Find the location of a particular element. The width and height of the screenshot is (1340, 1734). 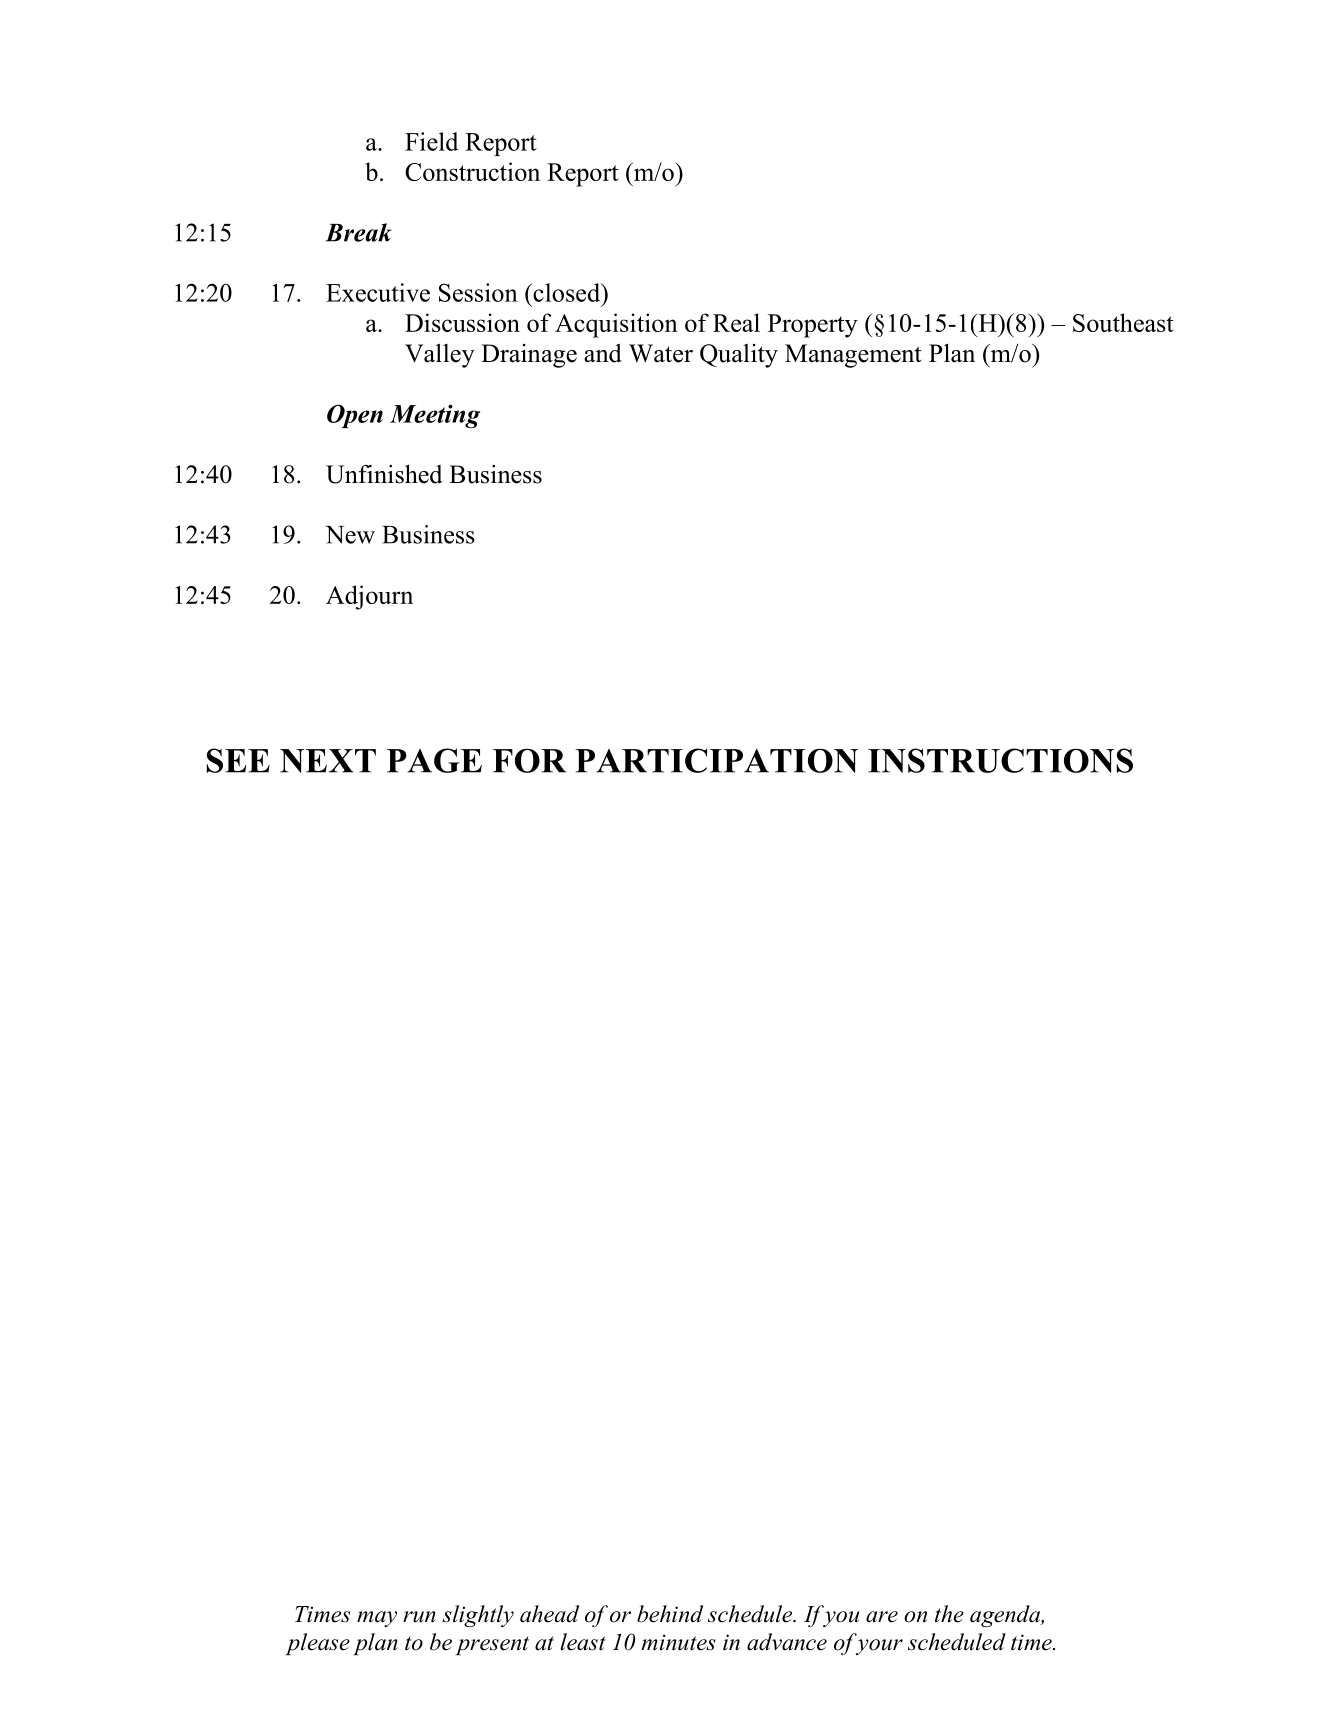

PARTICIPATION is located at coordinates (716, 760).
